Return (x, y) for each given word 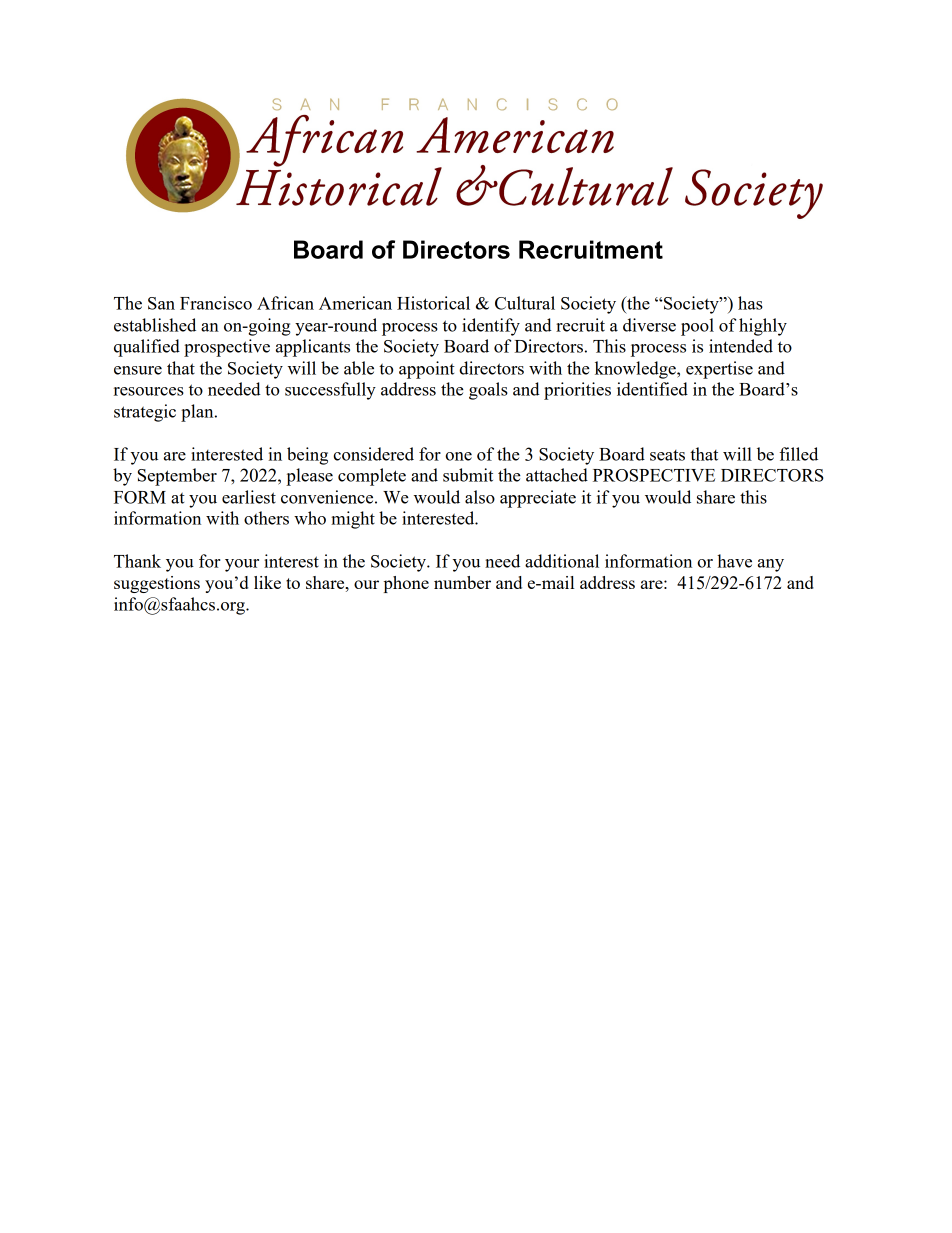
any (771, 565)
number (462, 582)
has (750, 303)
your (242, 565)
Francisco (216, 303)
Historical (433, 303)
